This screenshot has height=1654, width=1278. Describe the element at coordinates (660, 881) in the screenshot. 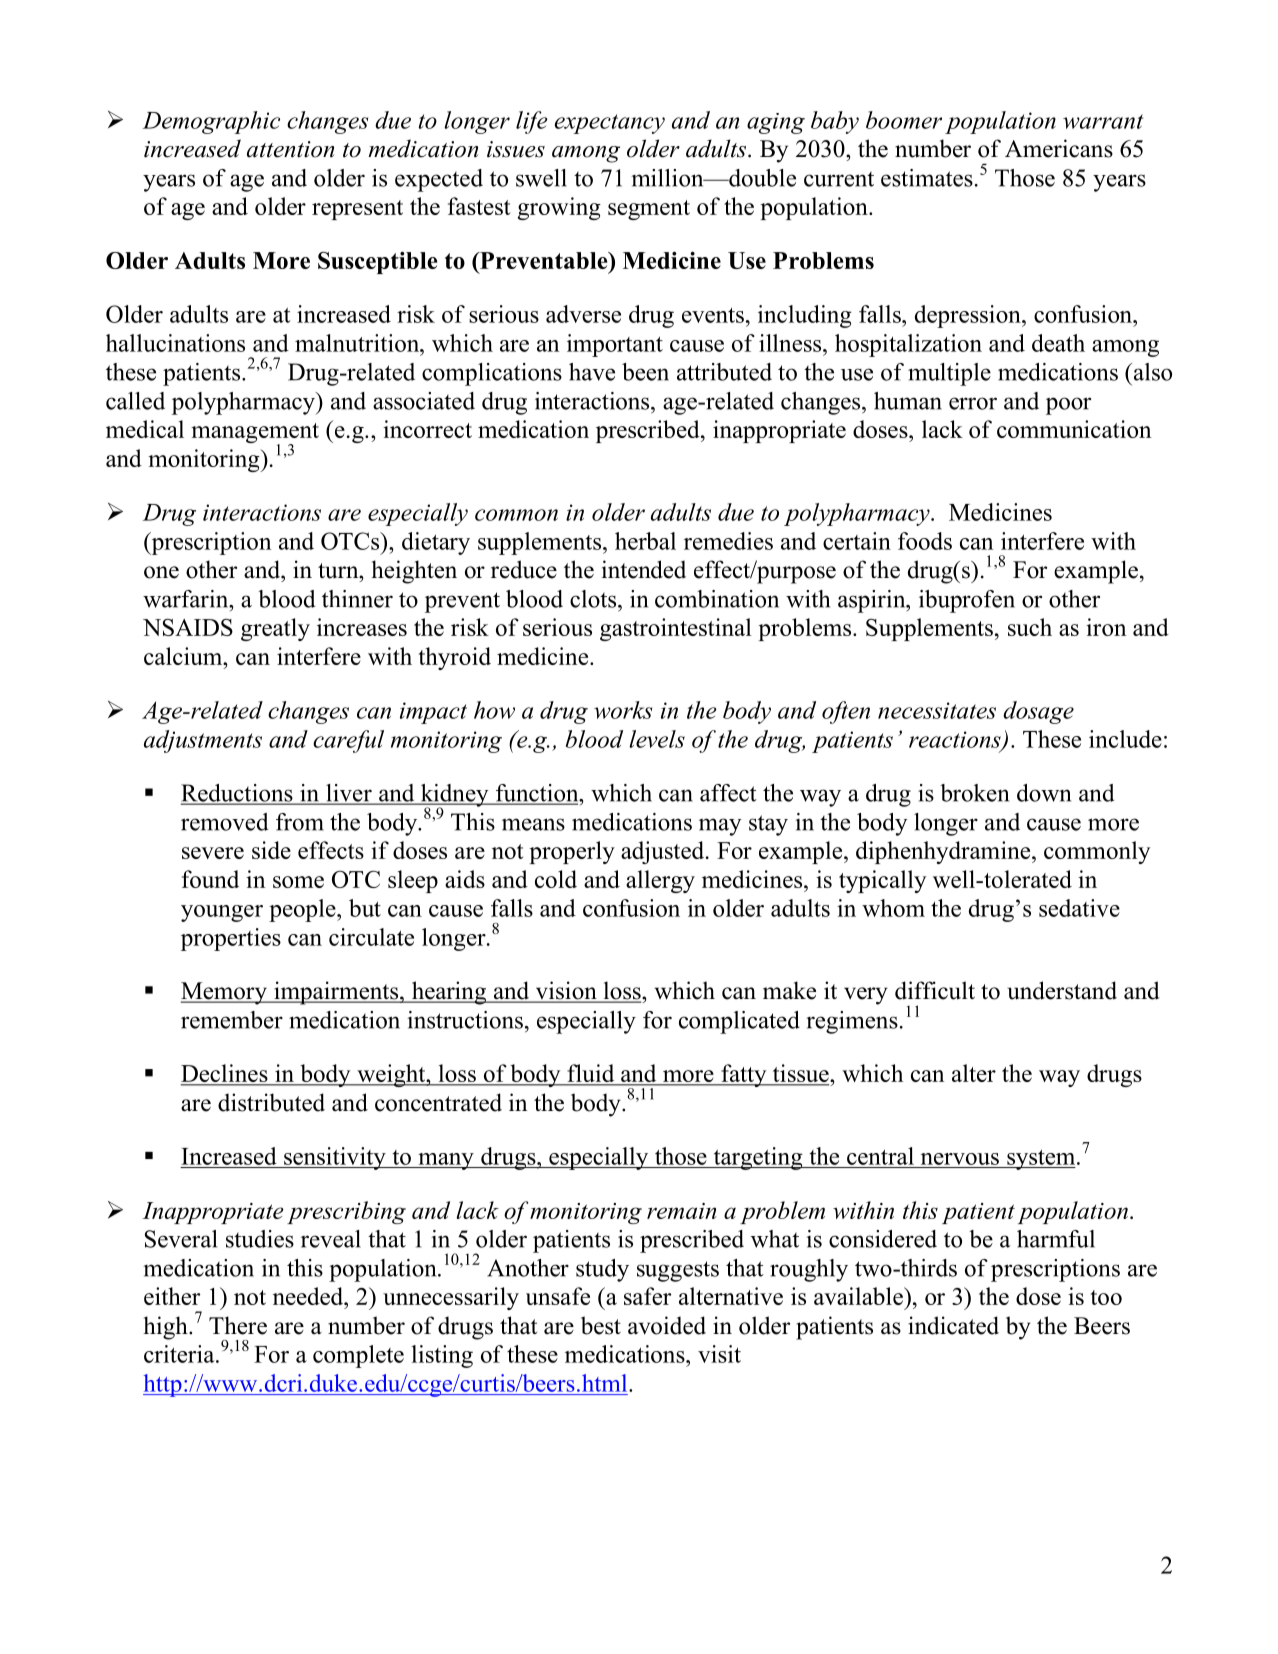

I see `allergy` at that location.
